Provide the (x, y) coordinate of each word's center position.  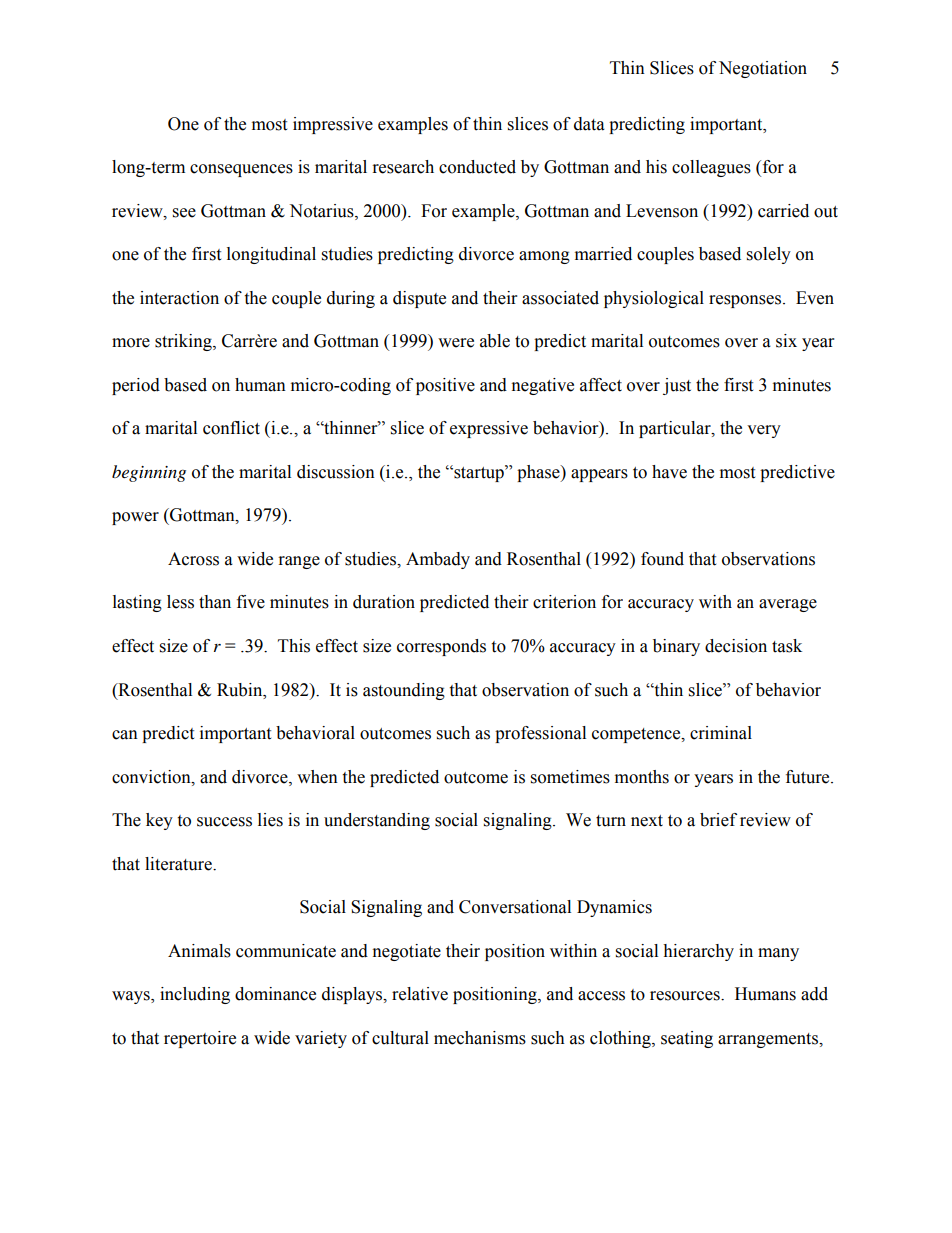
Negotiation (763, 69)
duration (384, 602)
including (195, 995)
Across (193, 559)
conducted (477, 167)
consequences (241, 170)
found (662, 559)
